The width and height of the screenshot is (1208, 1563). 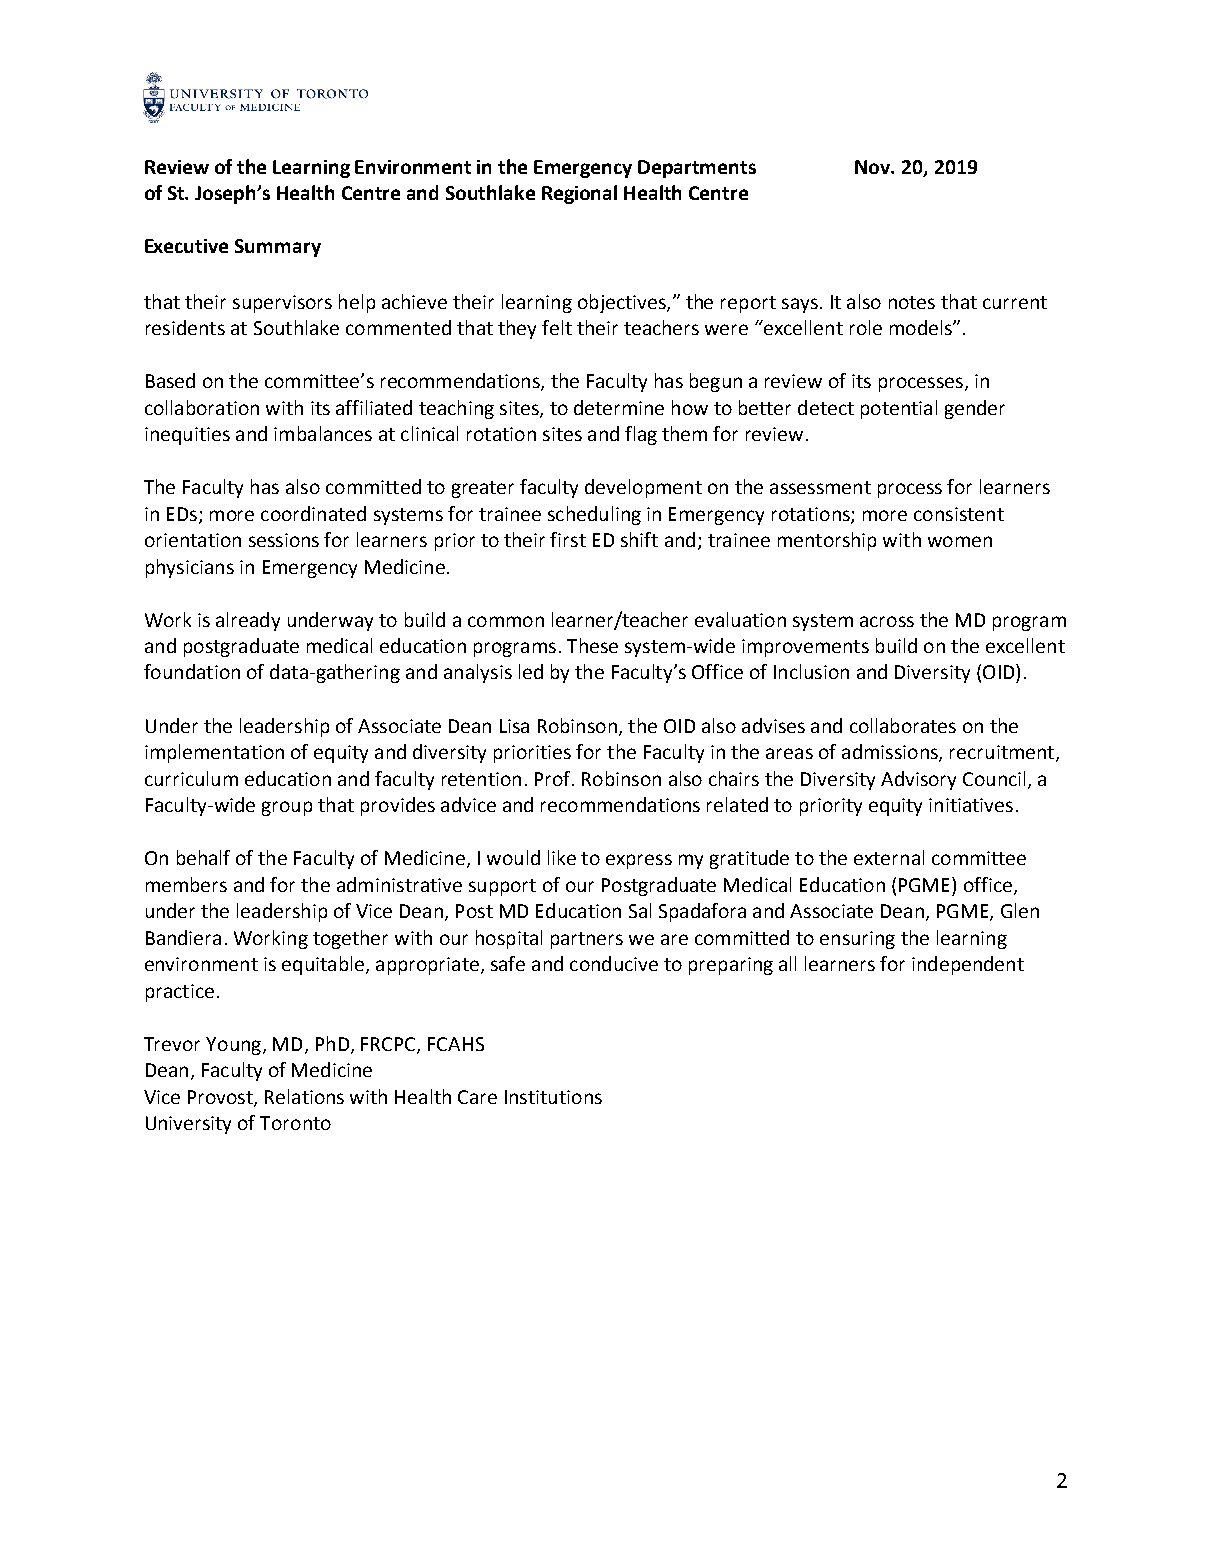 What do you see at coordinates (248, 621) in the screenshot?
I see `already` at bounding box center [248, 621].
